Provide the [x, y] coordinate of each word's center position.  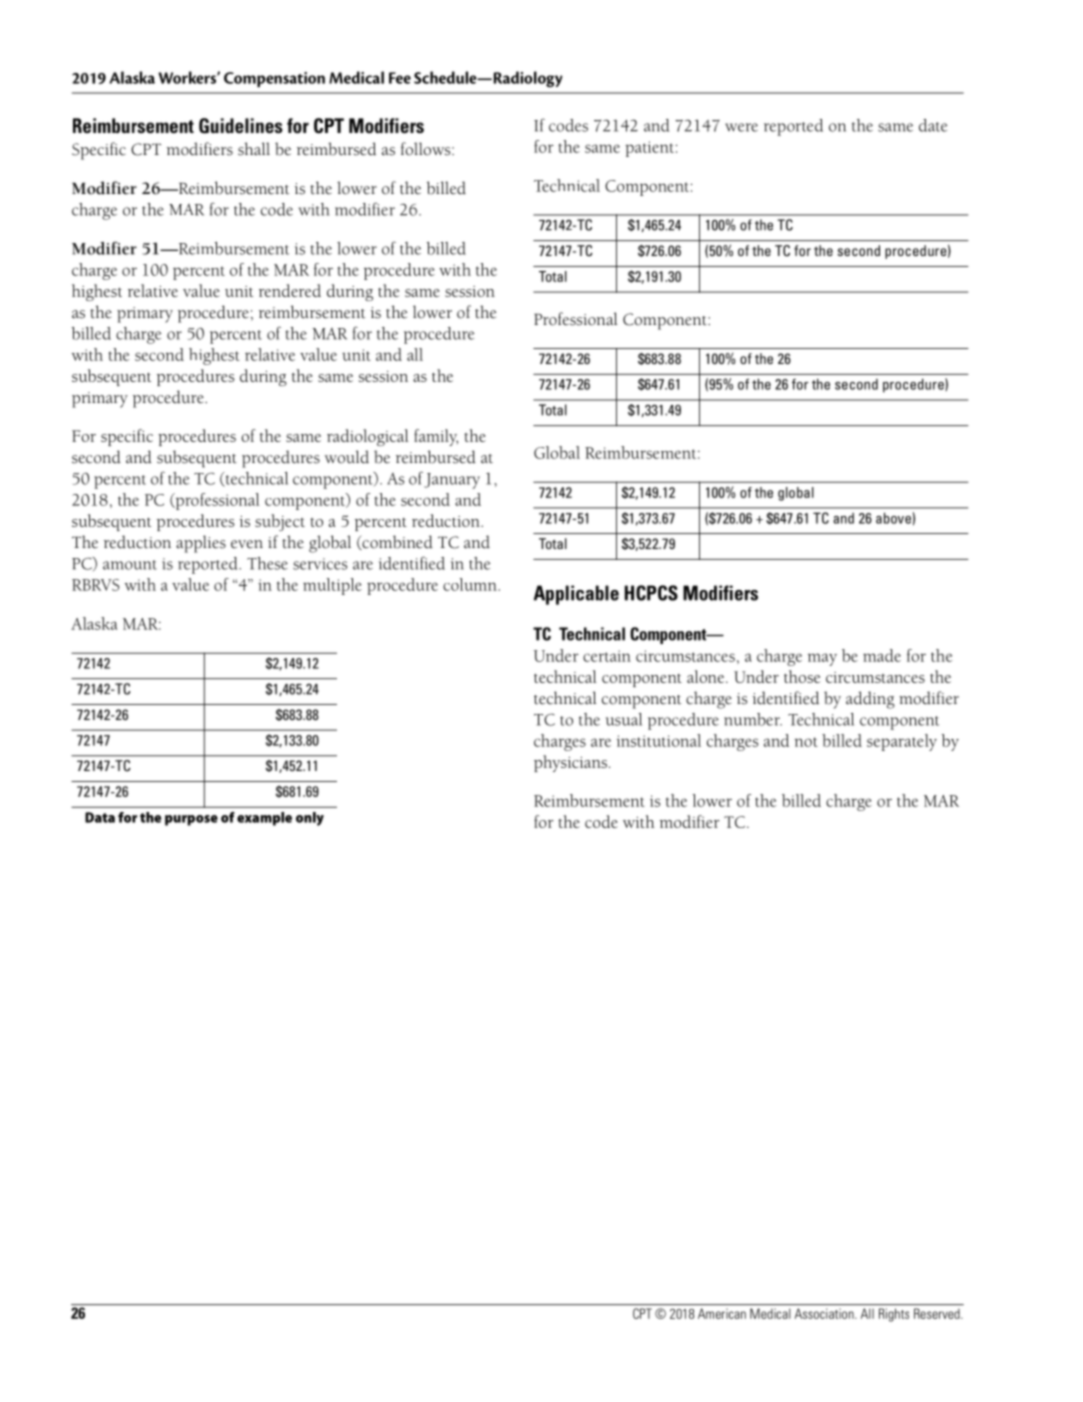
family [436, 437]
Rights [894, 1315]
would [347, 457]
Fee [400, 78]
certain [607, 656]
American [722, 1313]
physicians [570, 763]
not [806, 742]
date [933, 125]
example [264, 819]
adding [870, 700]
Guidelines [241, 126]
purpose [191, 820]
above [893, 518]
